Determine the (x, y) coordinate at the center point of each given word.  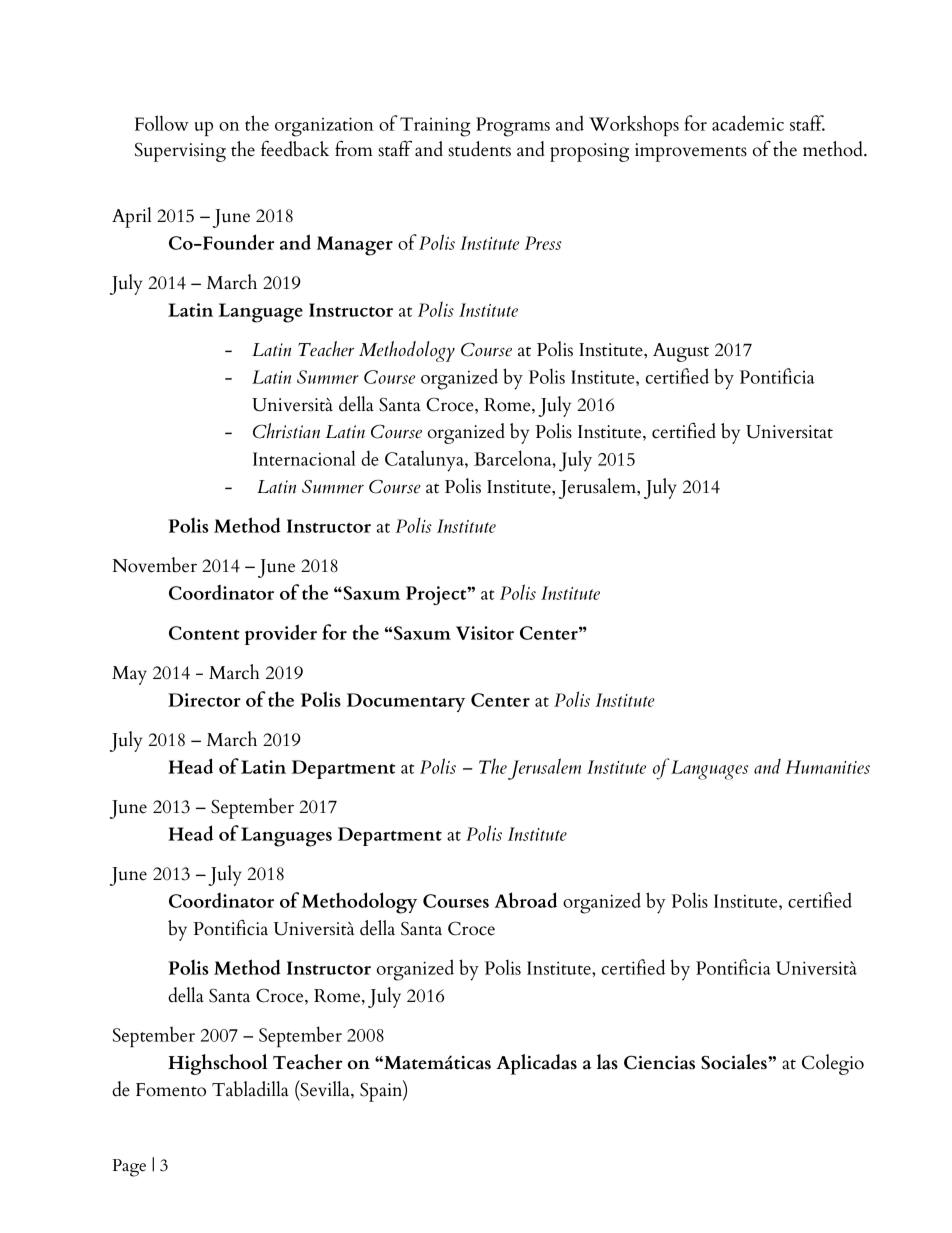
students (479, 149)
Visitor (485, 633)
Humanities (827, 767)
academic (748, 123)
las (607, 1062)
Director (204, 700)
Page (129, 1168)
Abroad (525, 900)
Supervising (180, 152)
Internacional (304, 458)
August (681, 352)
